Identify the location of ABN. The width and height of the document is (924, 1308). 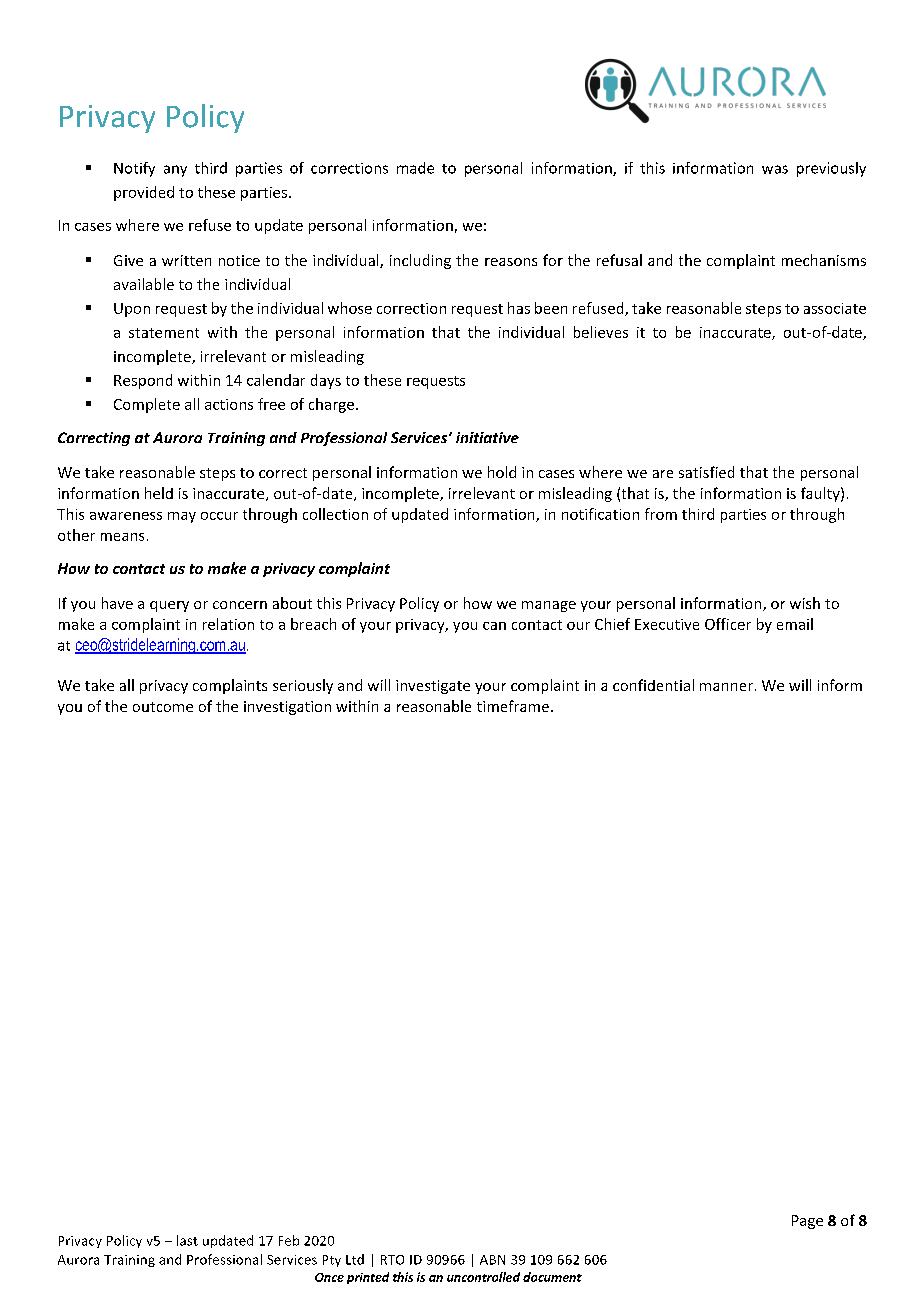
(492, 1260).
